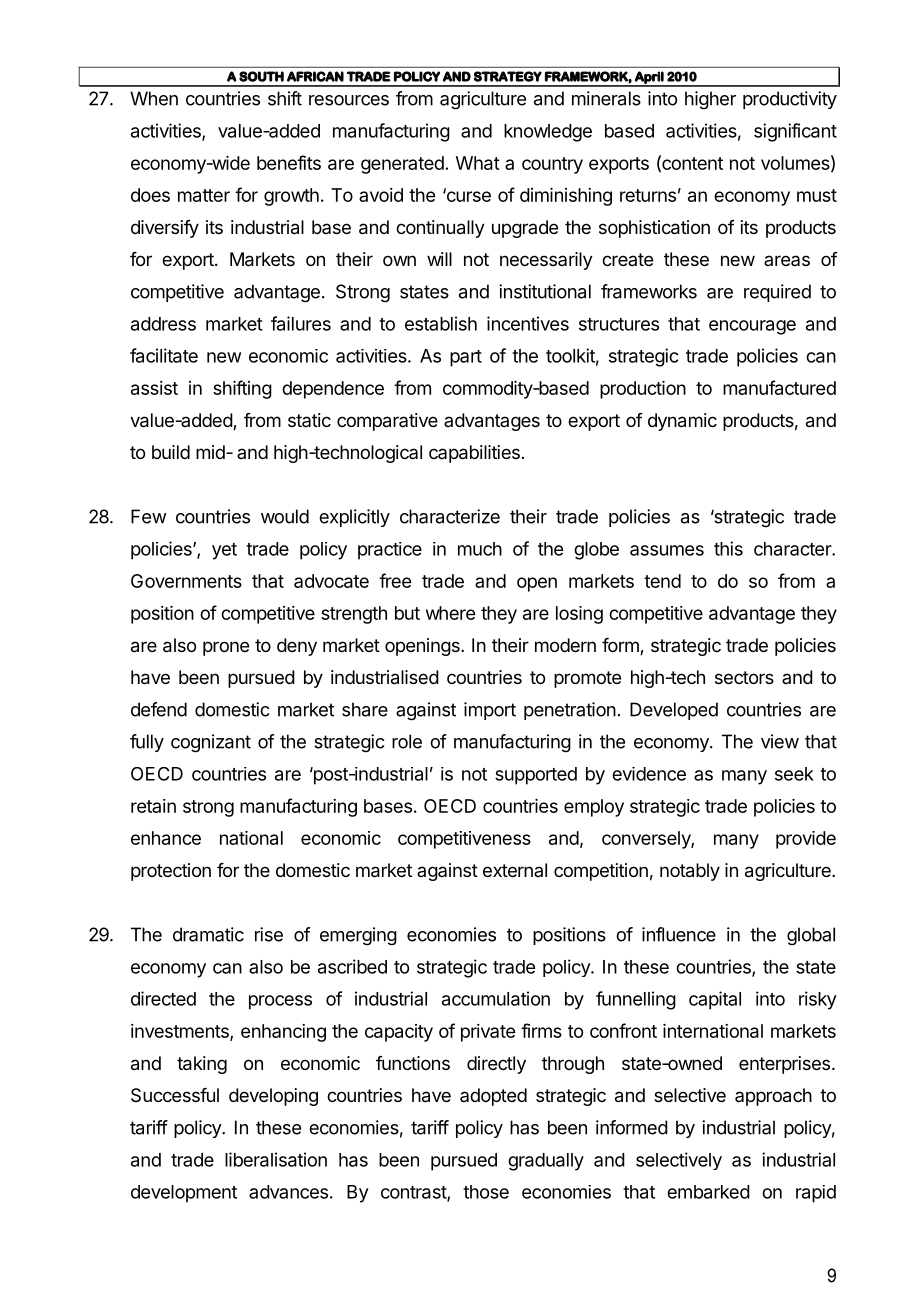 This image has width=924, height=1308. I want to click on SOUTH, so click(261, 76).
